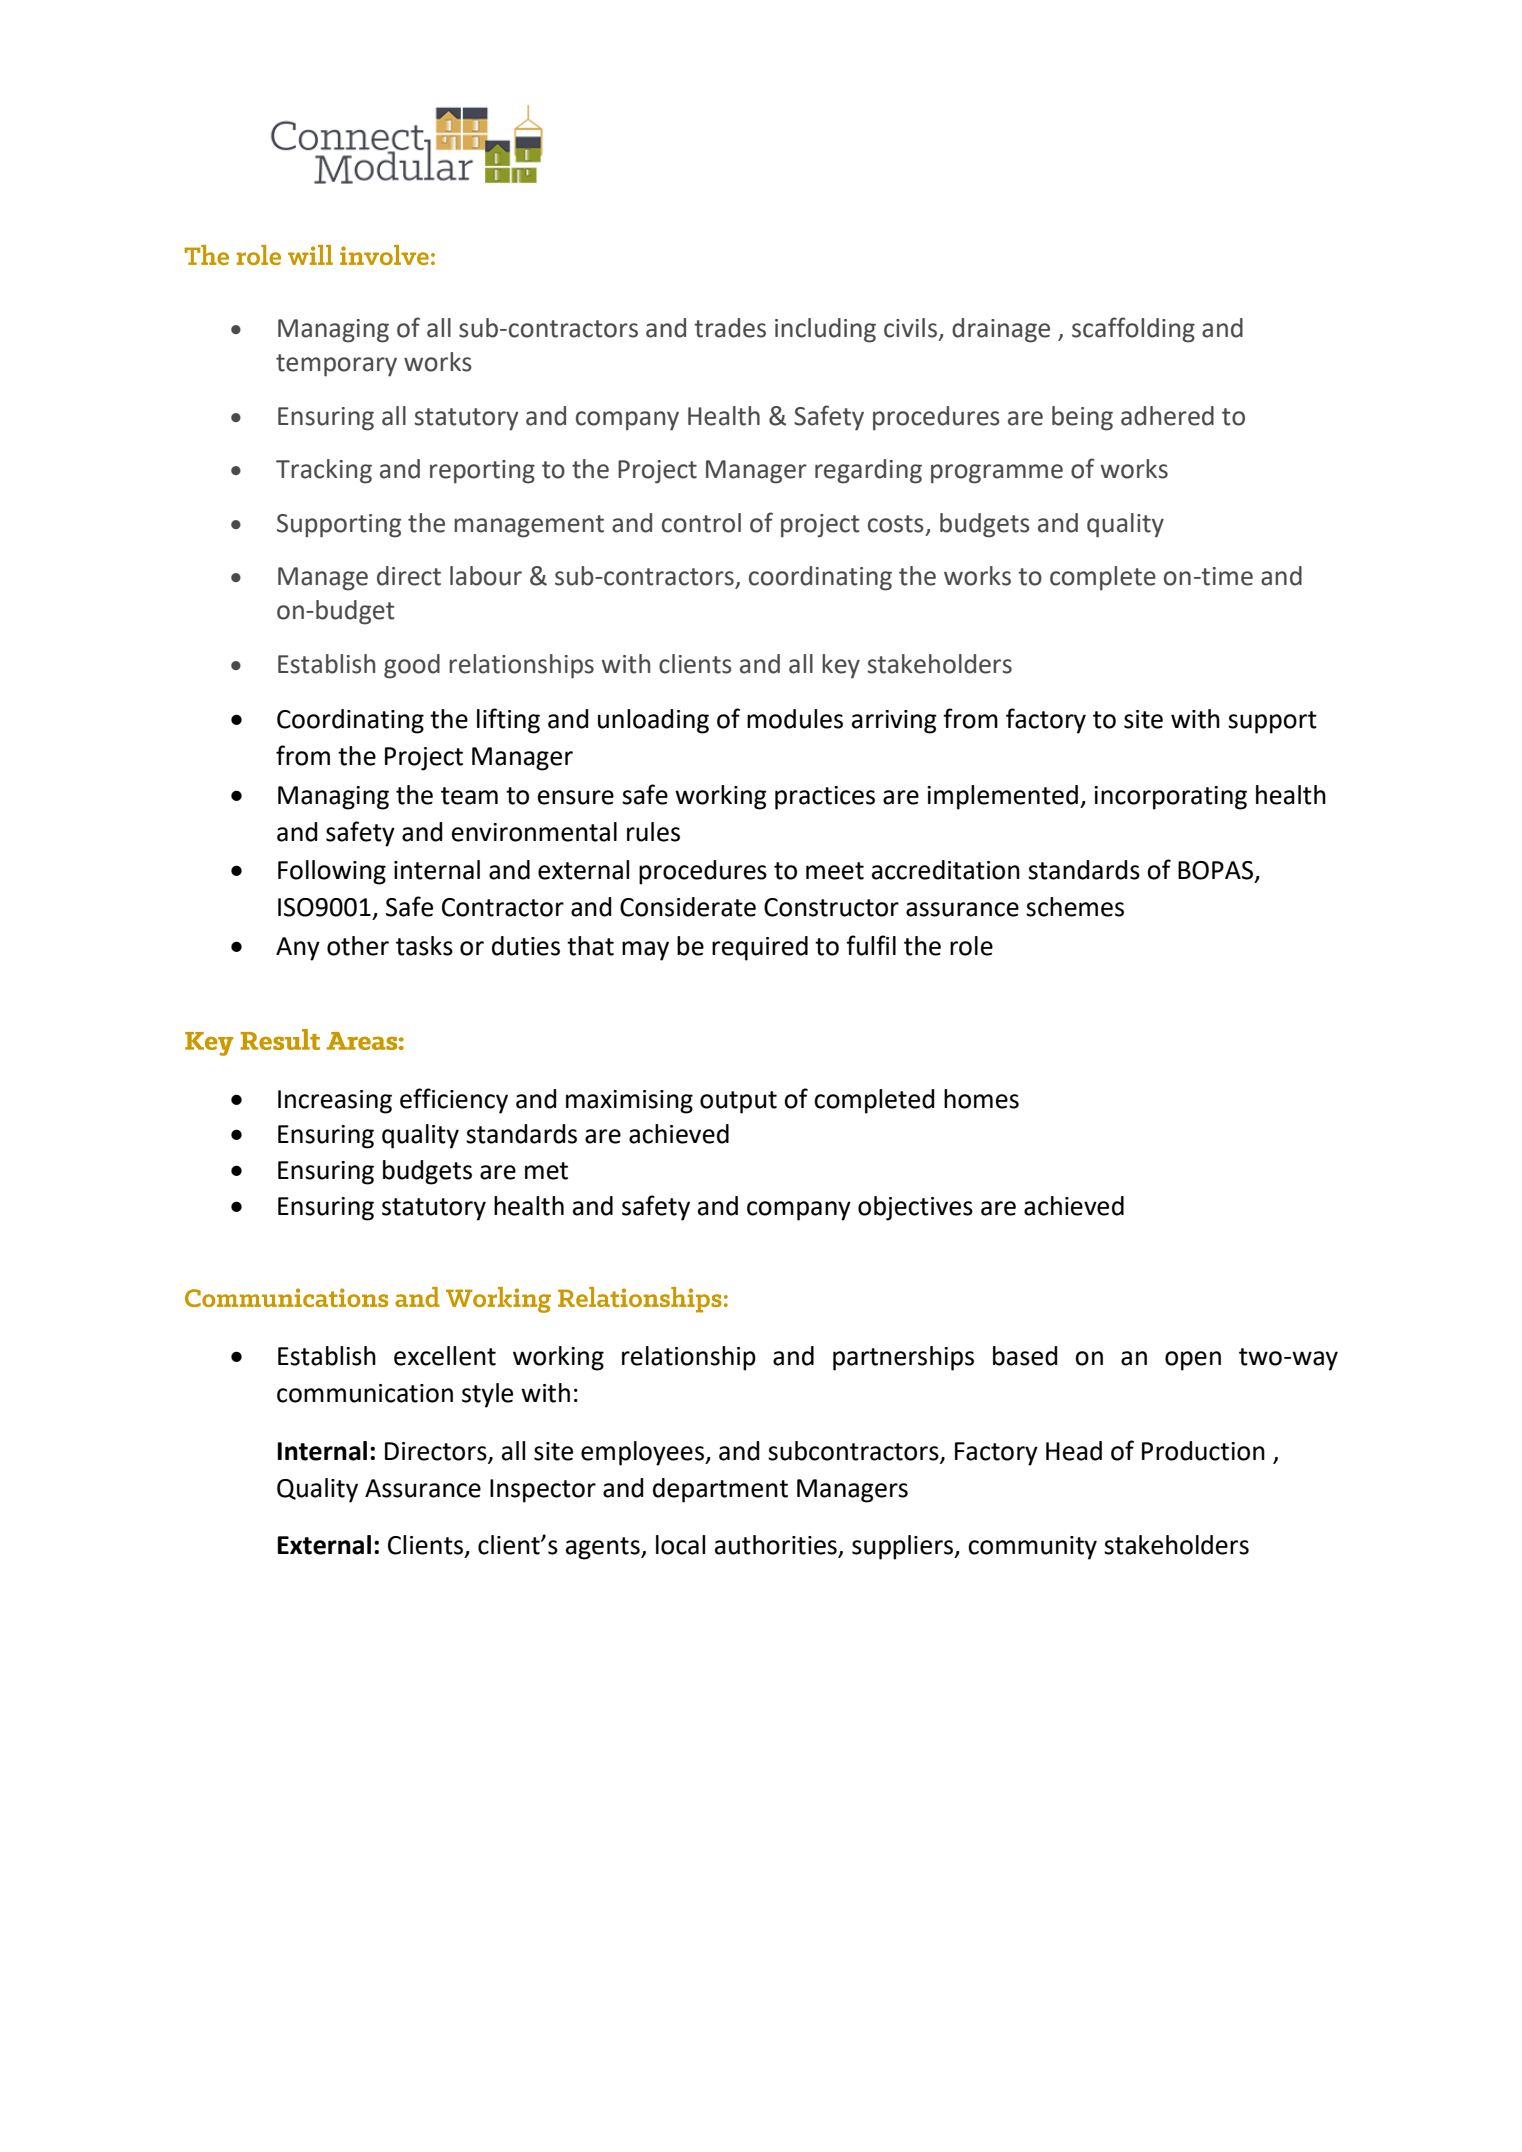 The width and height of the page is (1522, 2152). Describe the element at coordinates (336, 365) in the page. I see `temporary` at that location.
